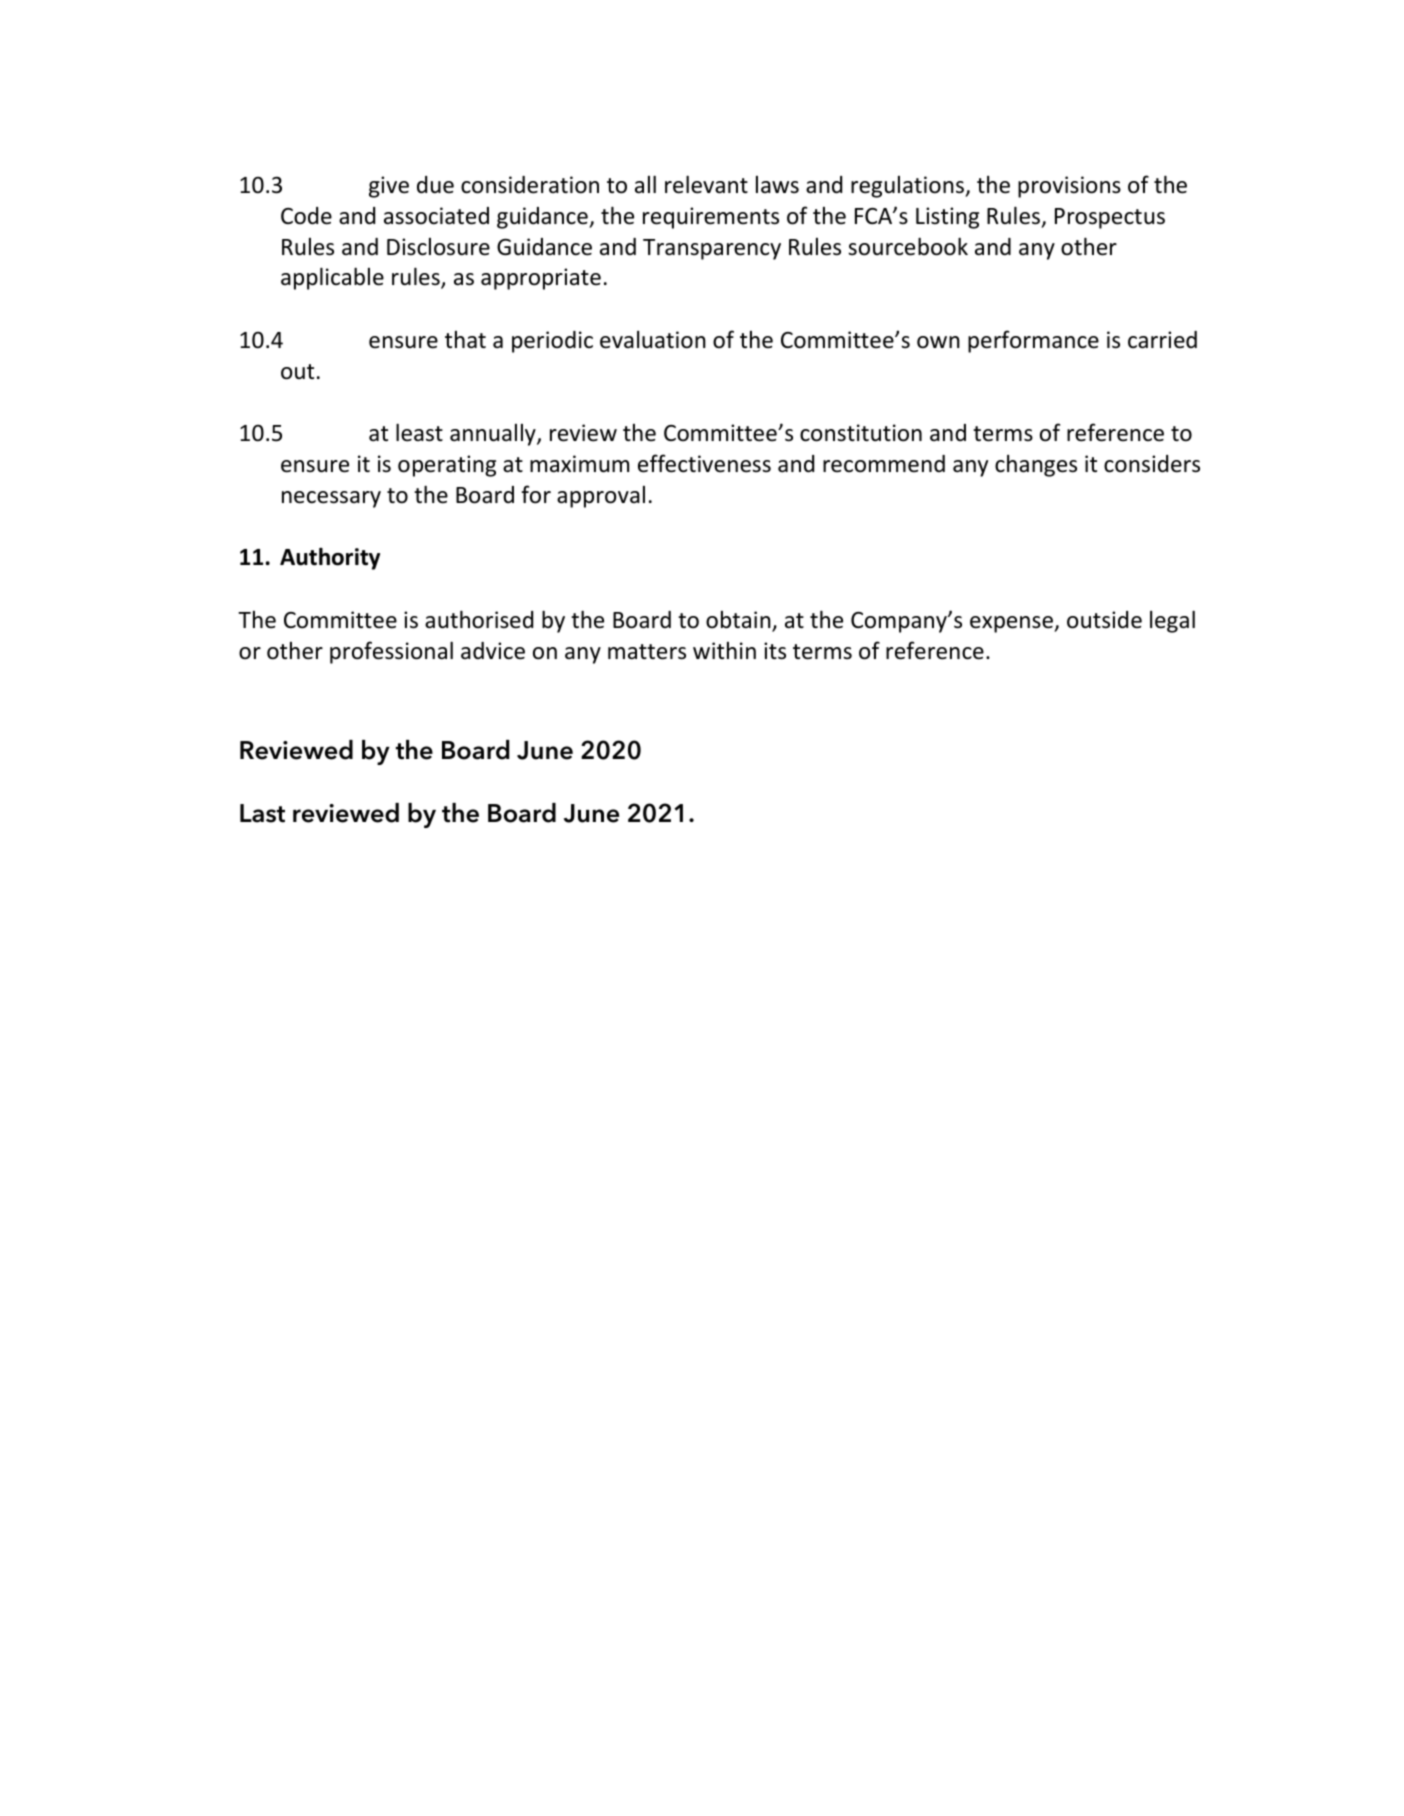 Image resolution: width=1404 pixels, height=1816 pixels. Describe the element at coordinates (391, 652) in the image. I see `professional` at that location.
